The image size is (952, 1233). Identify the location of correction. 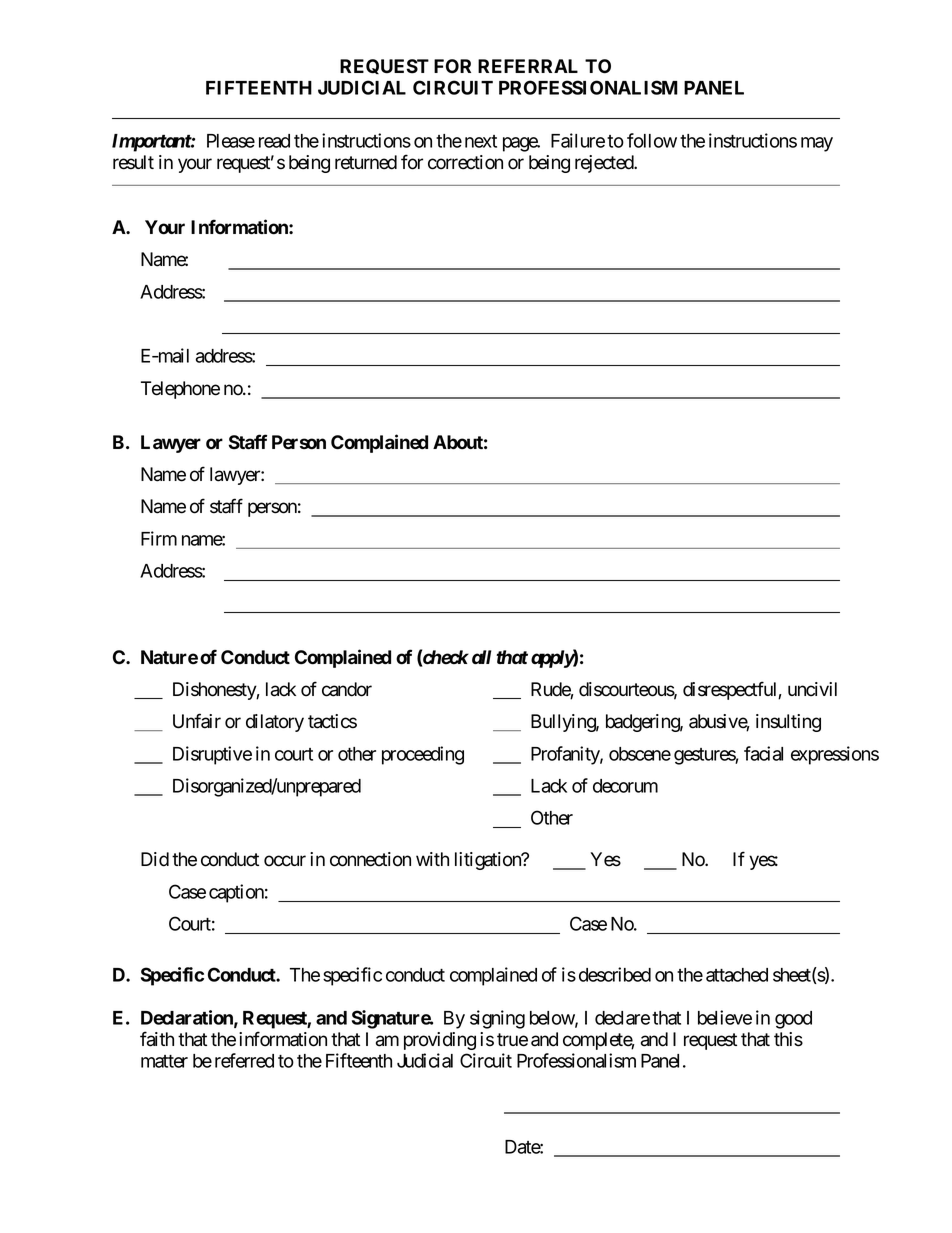
(465, 162).
